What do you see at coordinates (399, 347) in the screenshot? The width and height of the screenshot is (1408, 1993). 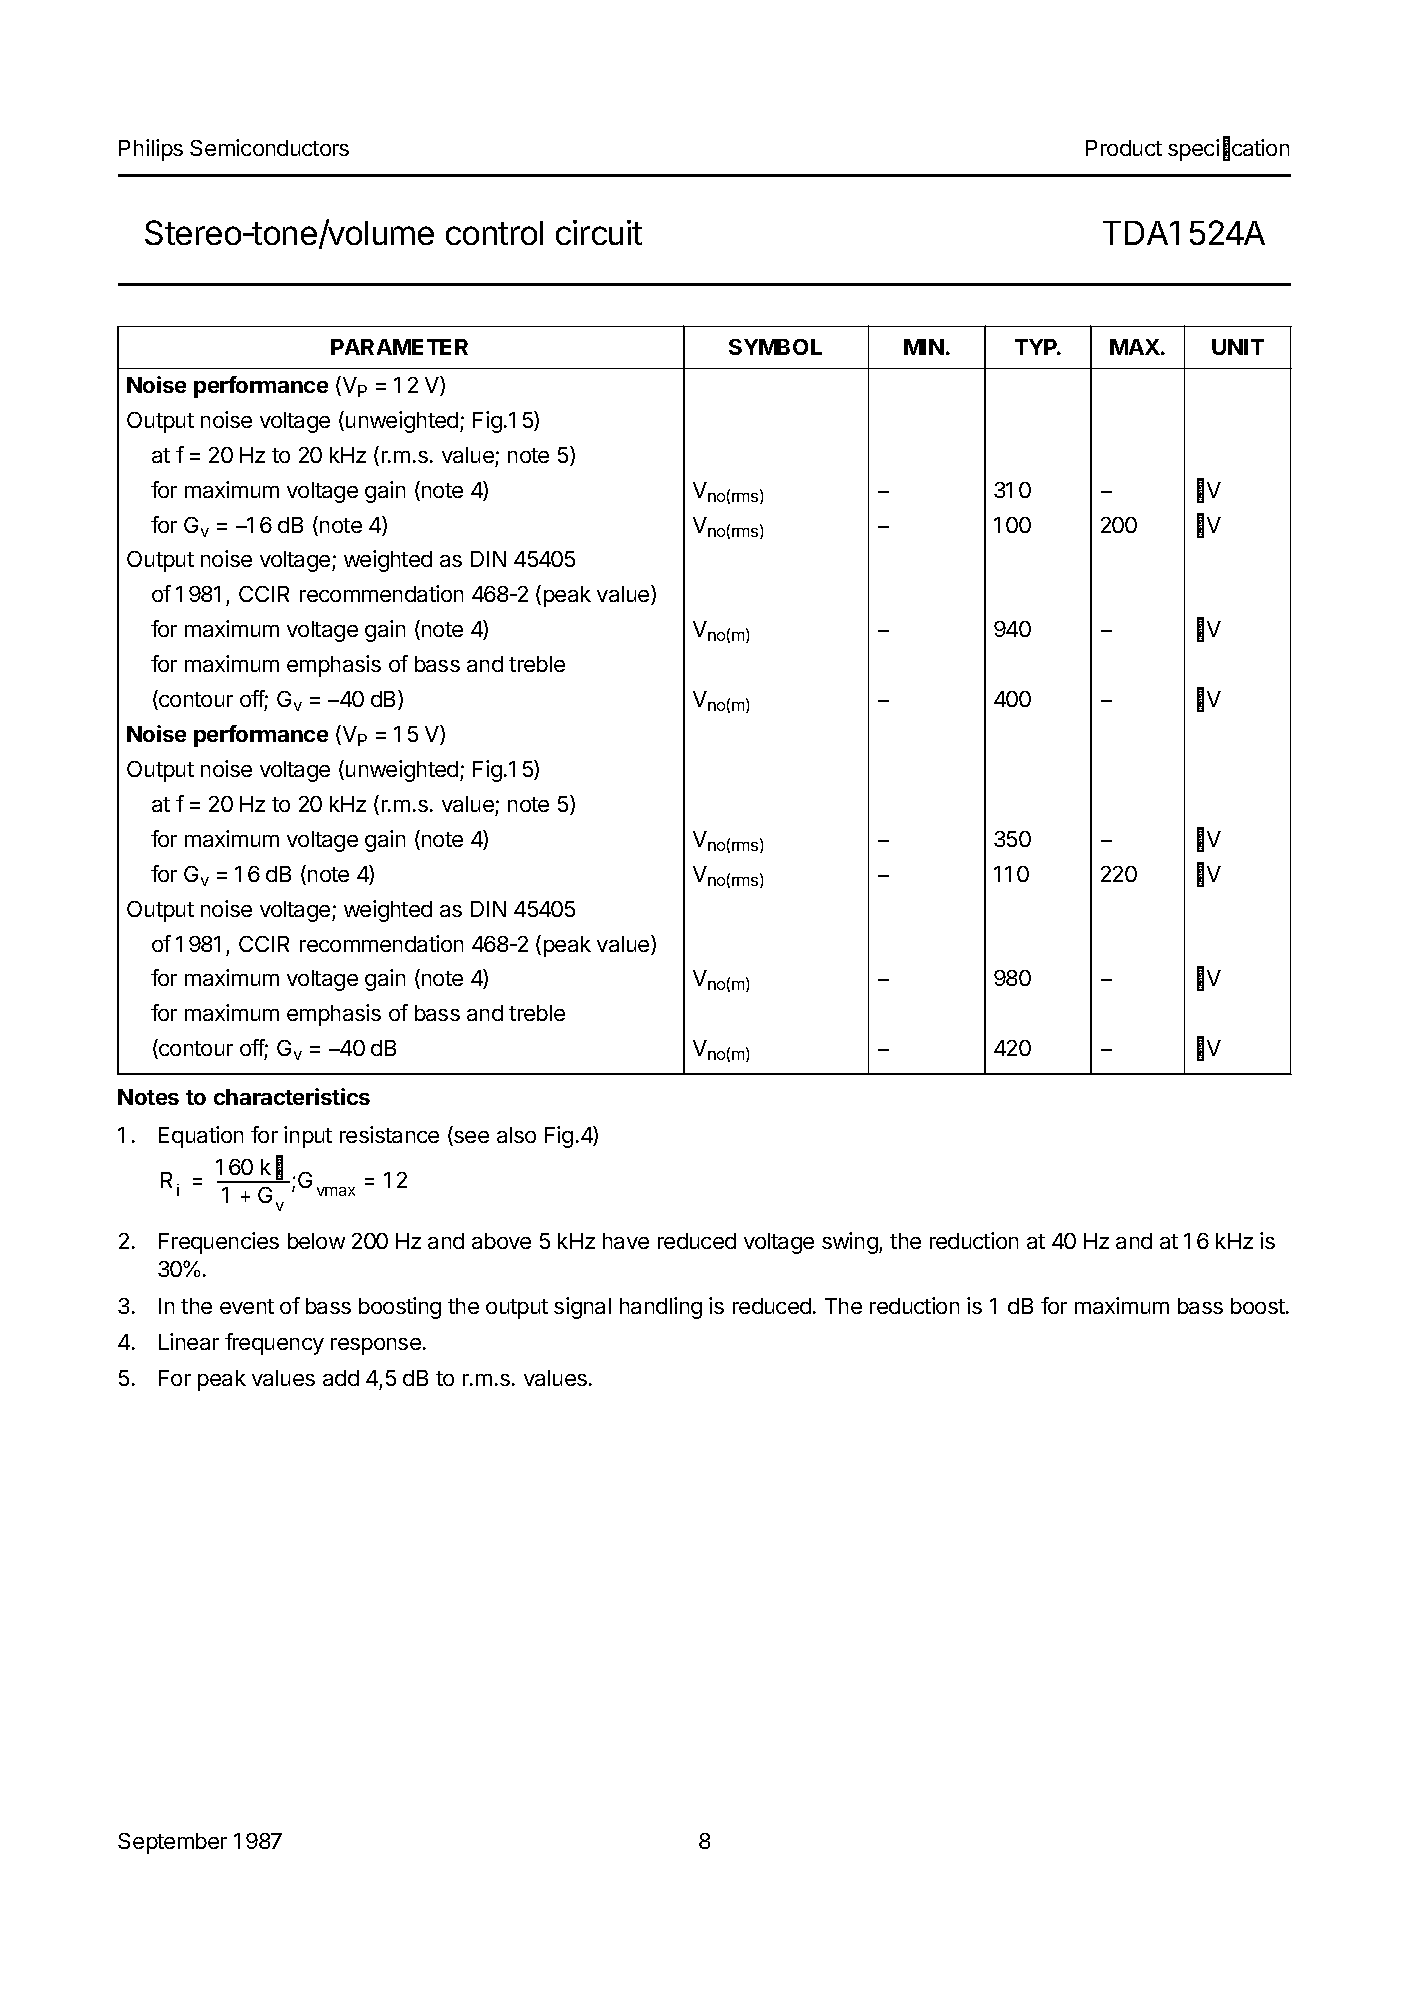 I see `PARAMETER` at bounding box center [399, 347].
